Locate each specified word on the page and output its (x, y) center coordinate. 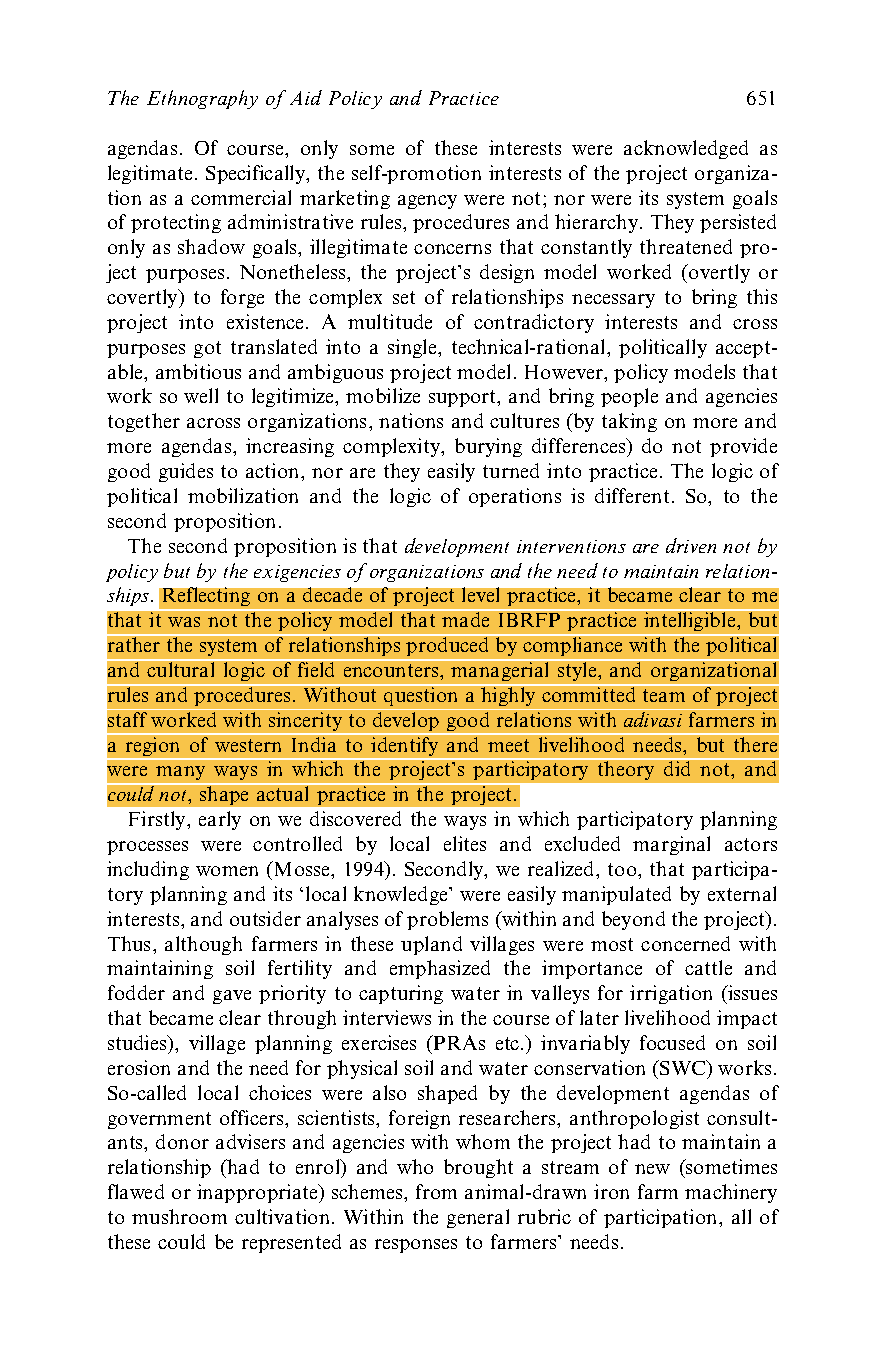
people (629, 397)
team (664, 695)
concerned (685, 943)
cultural (182, 668)
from (436, 1191)
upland (431, 945)
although (203, 945)
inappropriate (258, 1193)
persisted (738, 223)
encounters (392, 670)
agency (427, 202)
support (464, 398)
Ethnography (202, 99)
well (201, 395)
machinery (731, 1193)
